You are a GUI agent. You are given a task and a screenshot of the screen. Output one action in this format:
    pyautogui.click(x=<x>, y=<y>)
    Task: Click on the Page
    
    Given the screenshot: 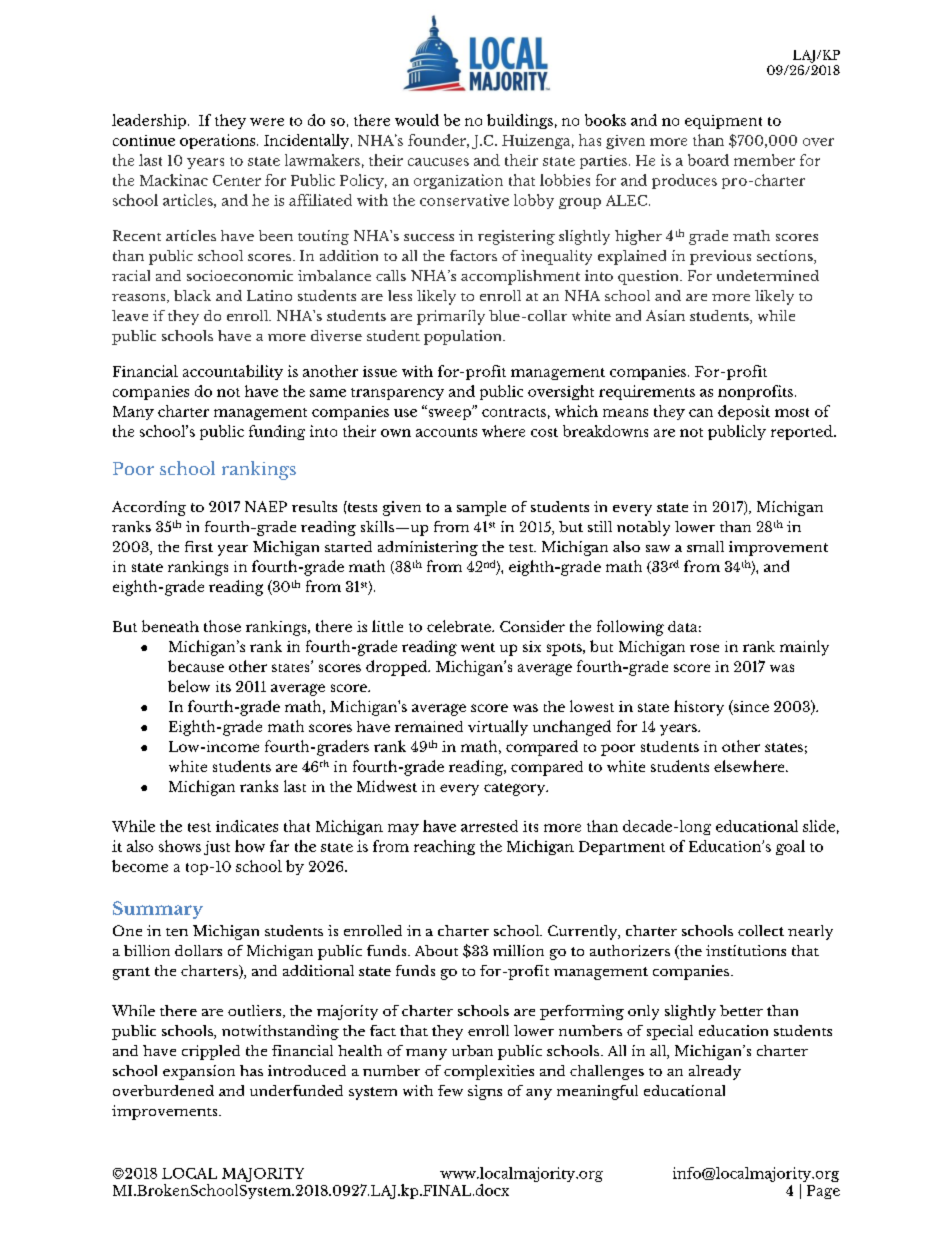 What is the action you would take?
    pyautogui.click(x=823, y=1192)
